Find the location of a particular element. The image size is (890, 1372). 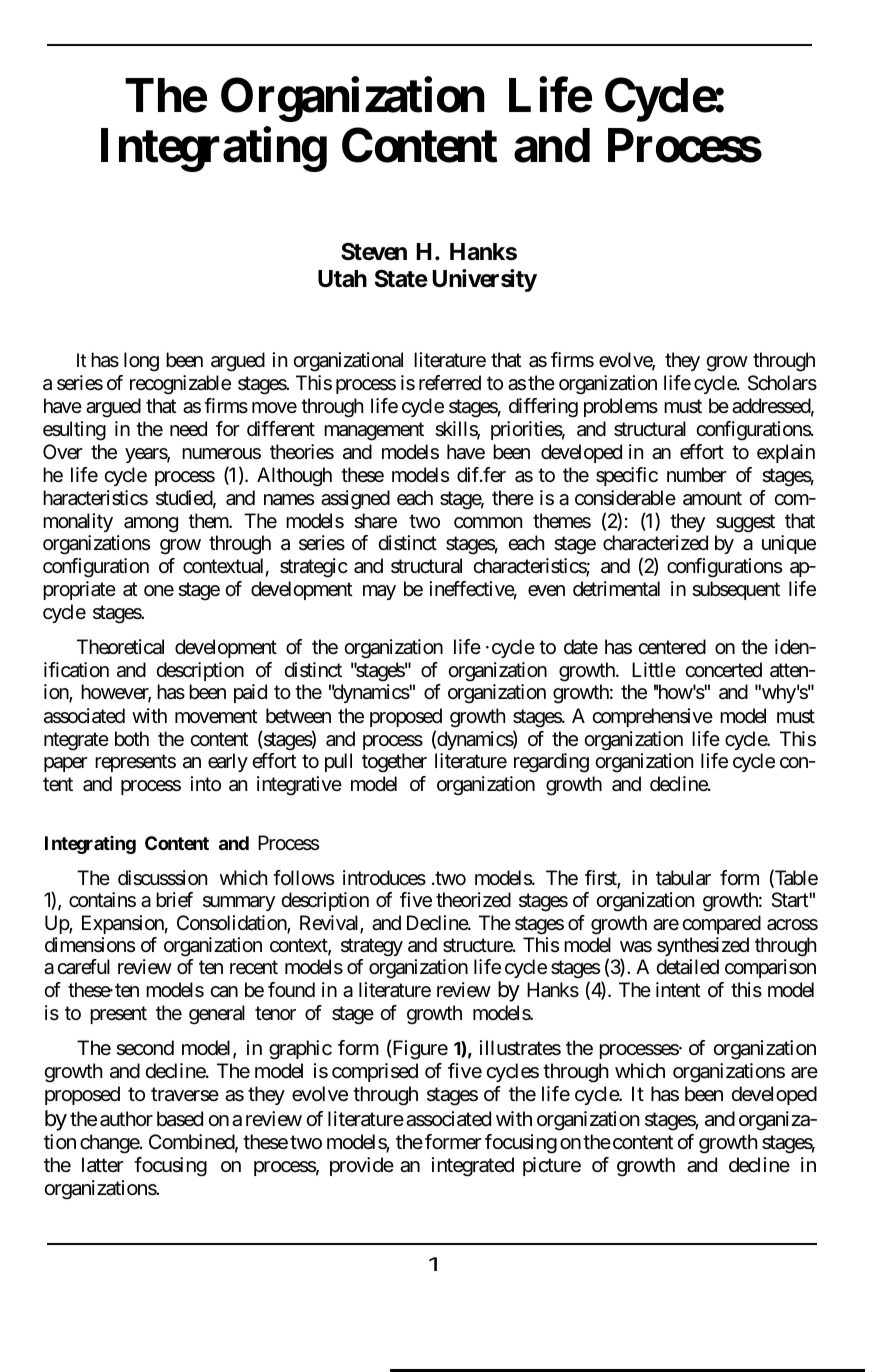

University is located at coordinates (484, 280).
